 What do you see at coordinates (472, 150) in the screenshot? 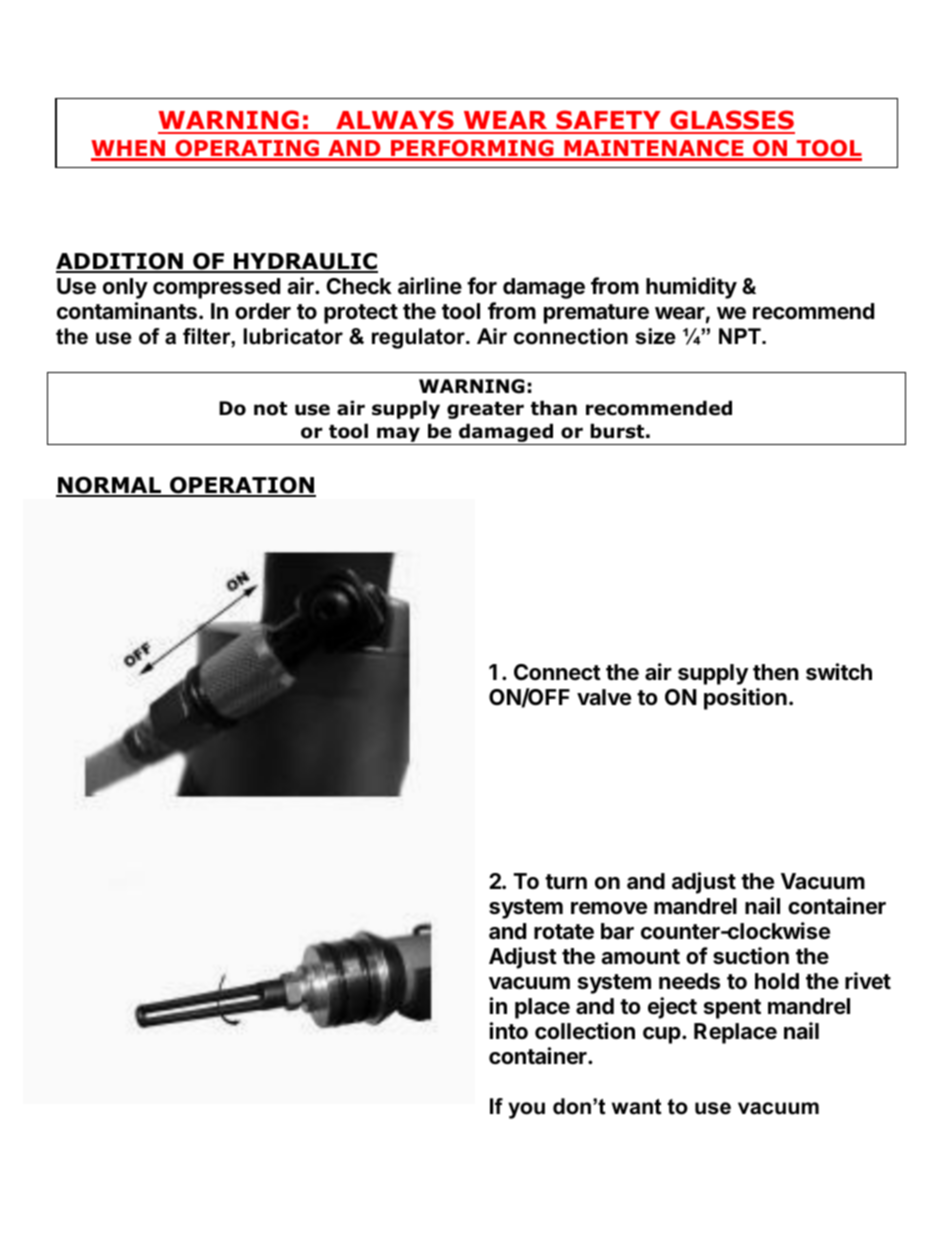
I see `PERFORMING` at bounding box center [472, 150].
